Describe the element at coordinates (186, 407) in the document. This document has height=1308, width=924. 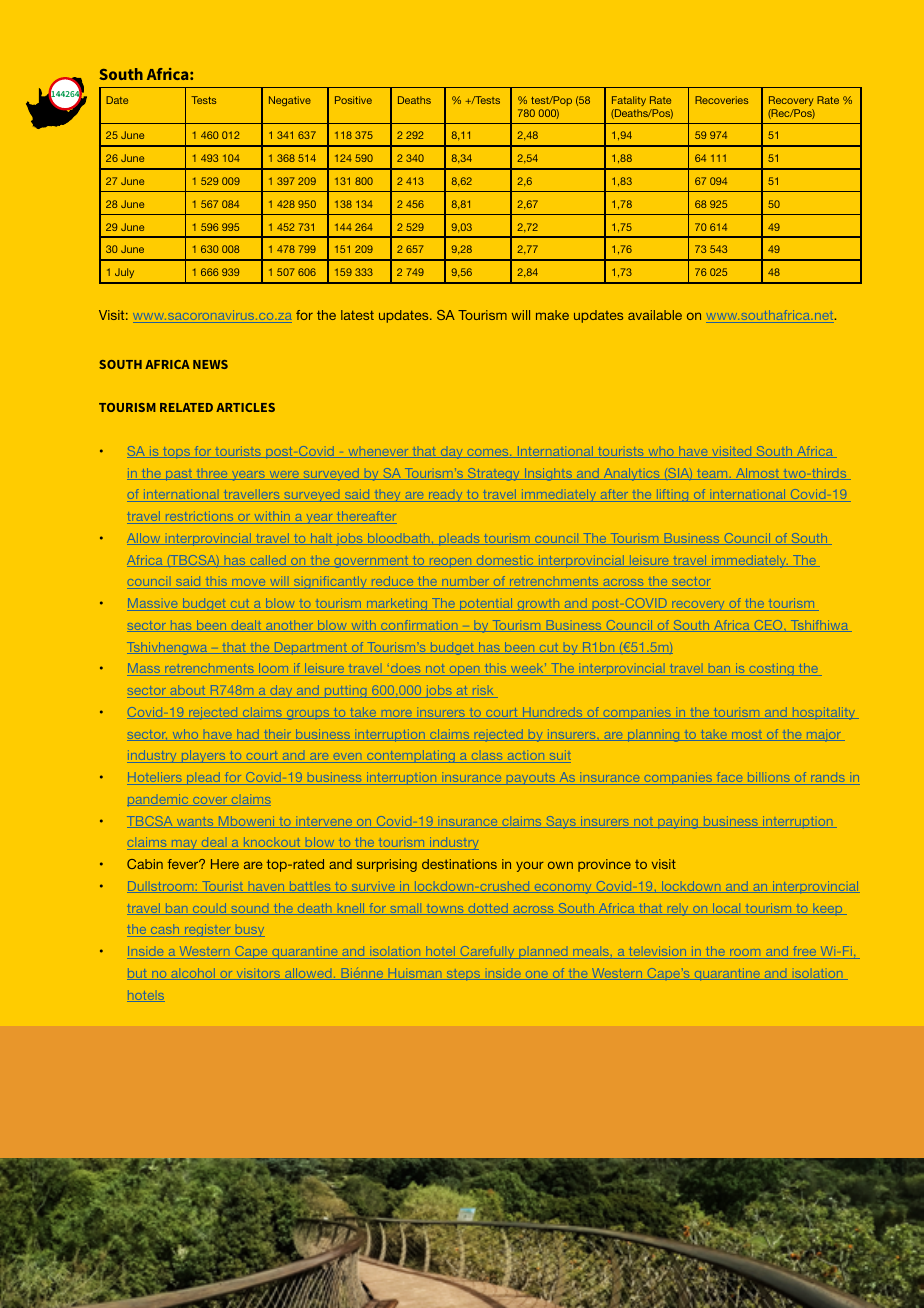
I see `RELATED` at that location.
